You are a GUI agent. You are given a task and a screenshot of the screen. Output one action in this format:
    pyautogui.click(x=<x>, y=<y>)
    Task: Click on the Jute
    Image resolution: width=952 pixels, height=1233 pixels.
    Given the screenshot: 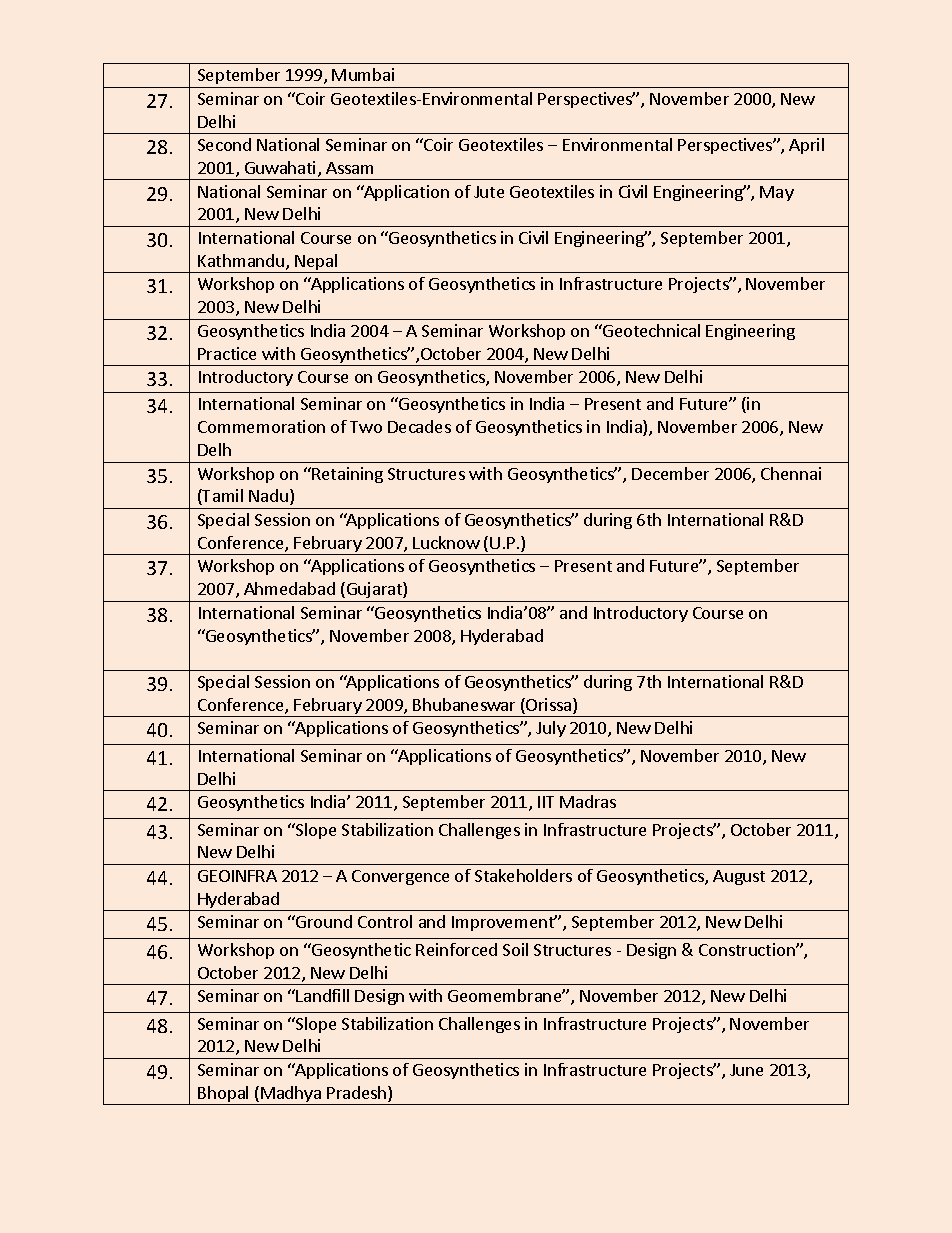 What is the action you would take?
    pyautogui.click(x=489, y=192)
